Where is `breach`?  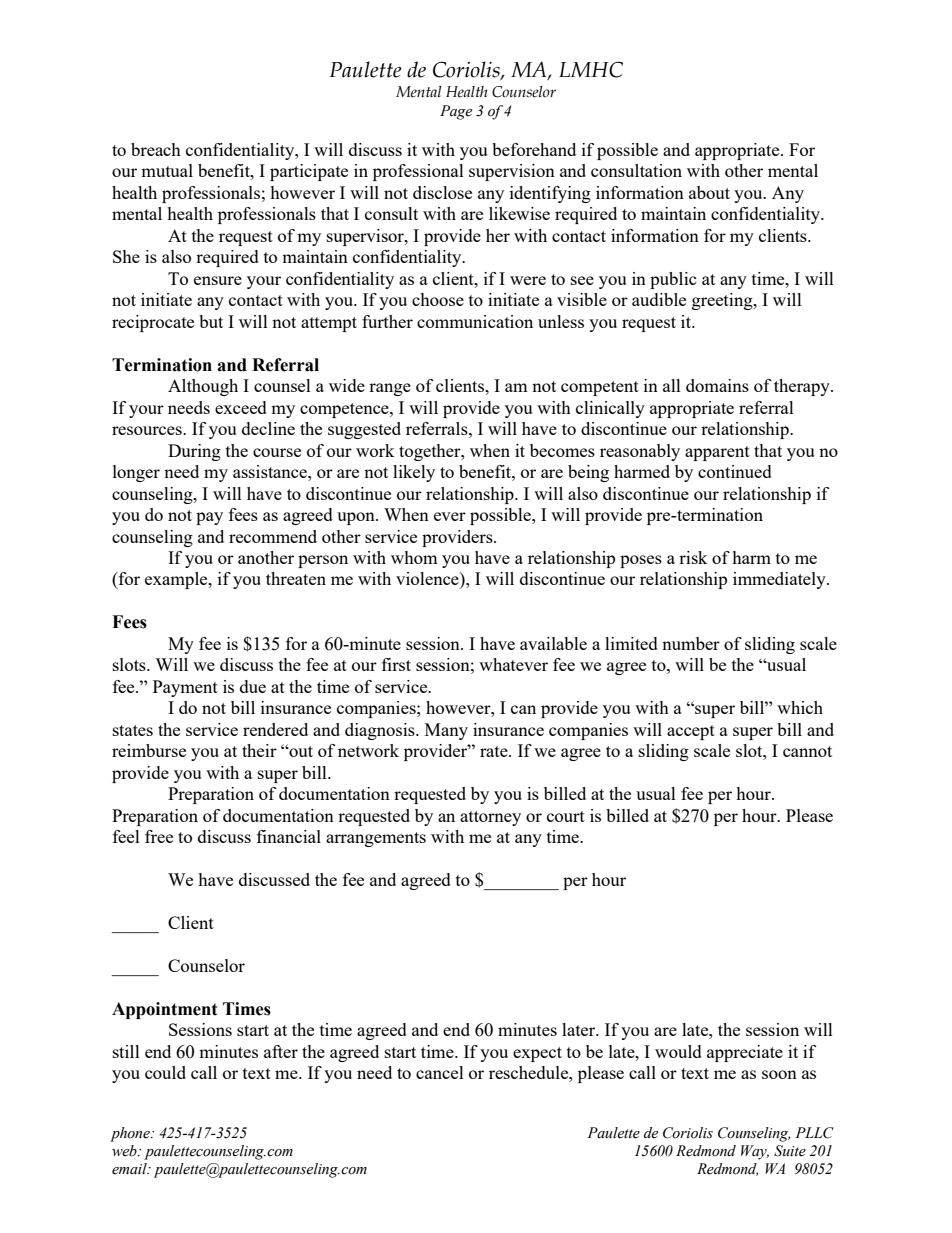
breach is located at coordinates (156, 149).
